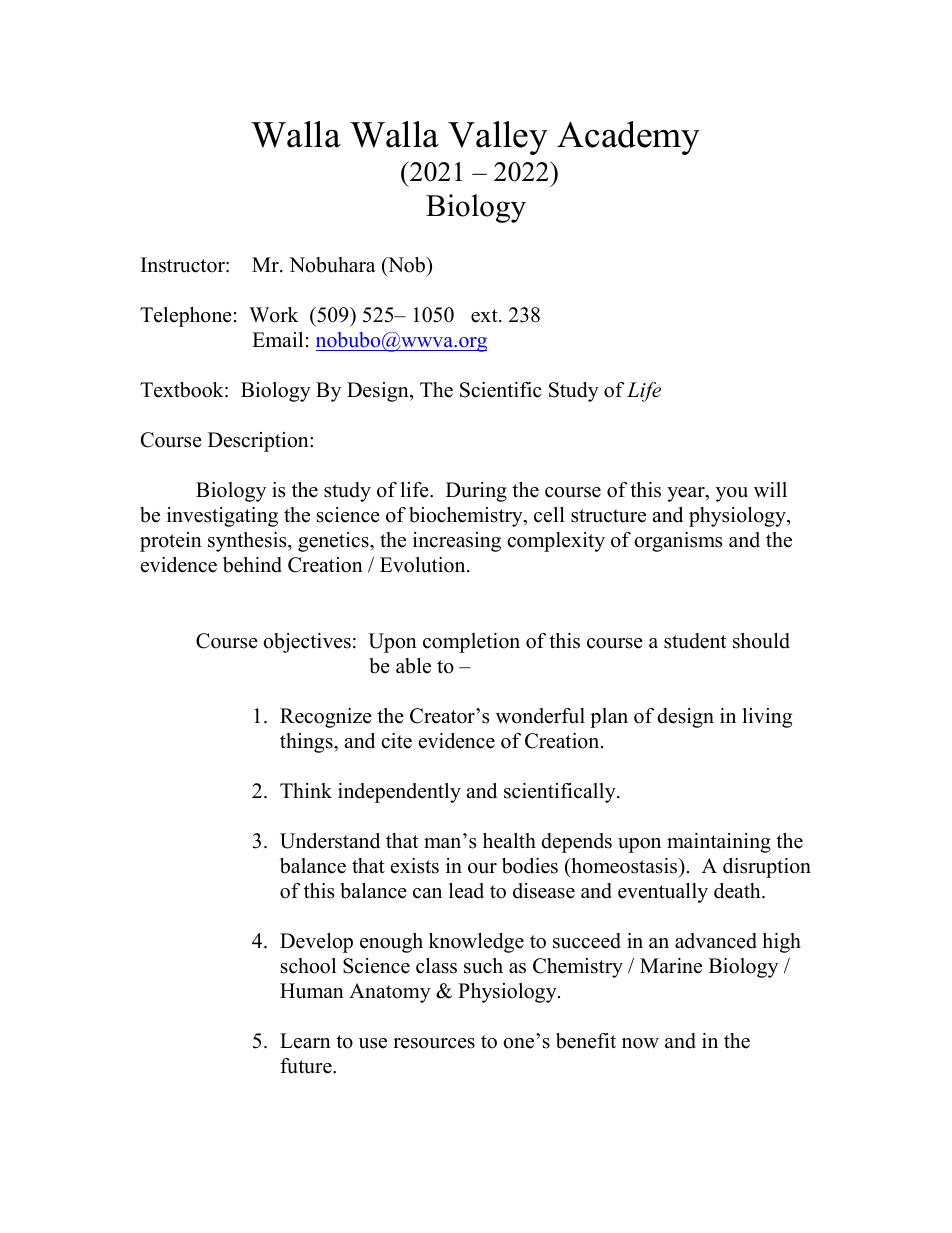 The width and height of the page is (952, 1233). Describe the element at coordinates (498, 138) in the page. I see `Valley` at that location.
